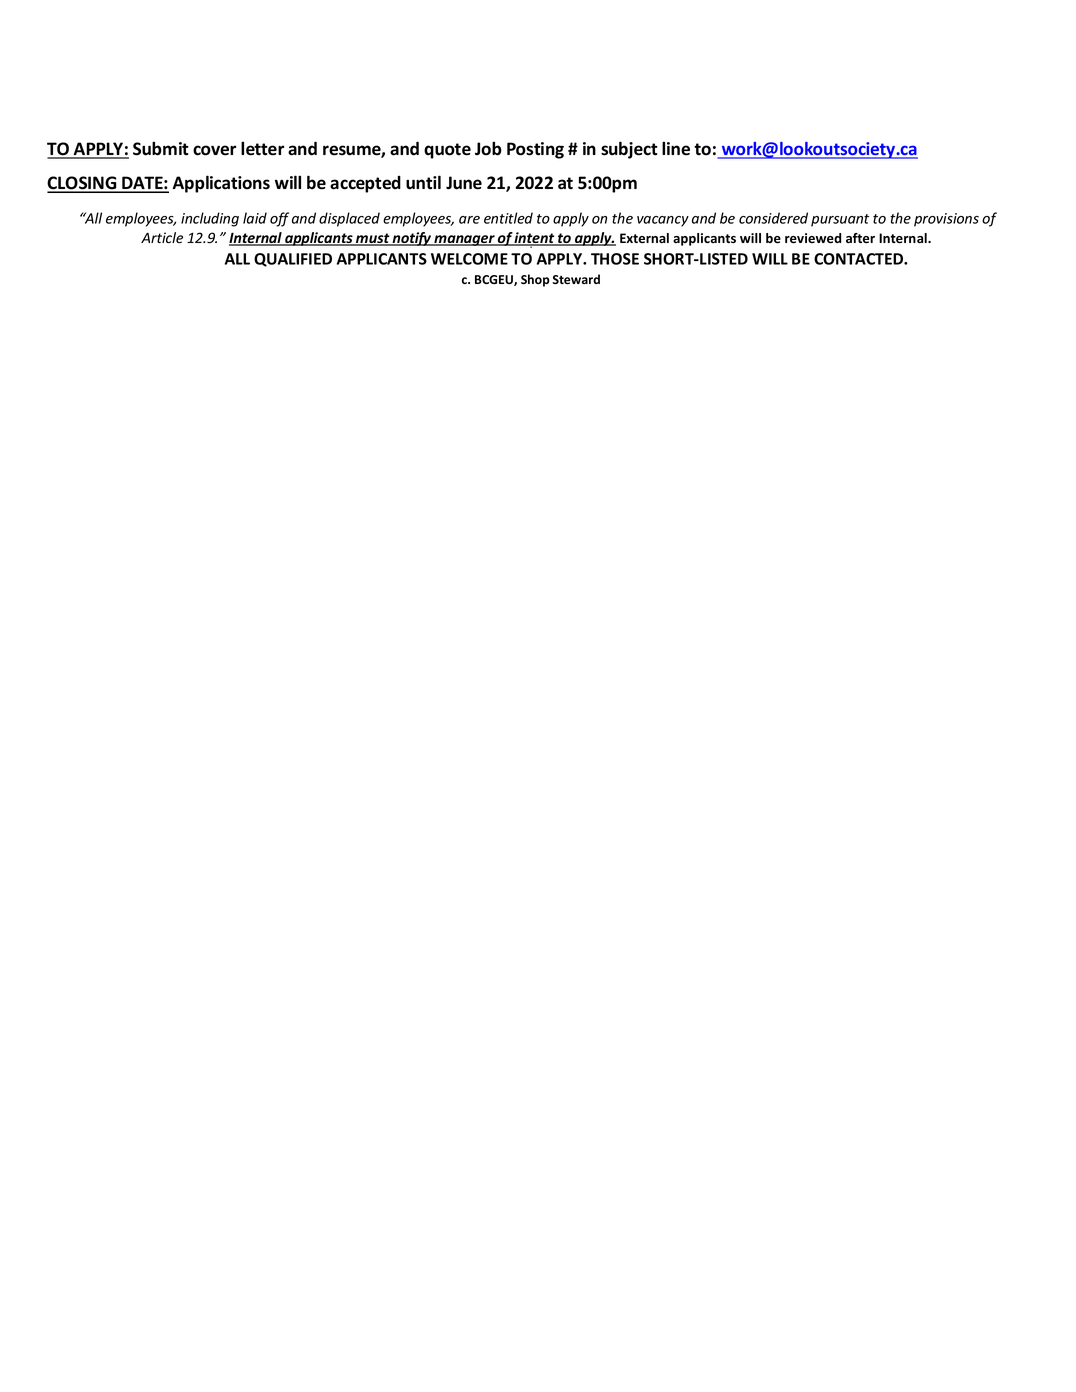 This page has width=1076, height=1392. Describe the element at coordinates (214, 150) in the page. I see `cover` at that location.
